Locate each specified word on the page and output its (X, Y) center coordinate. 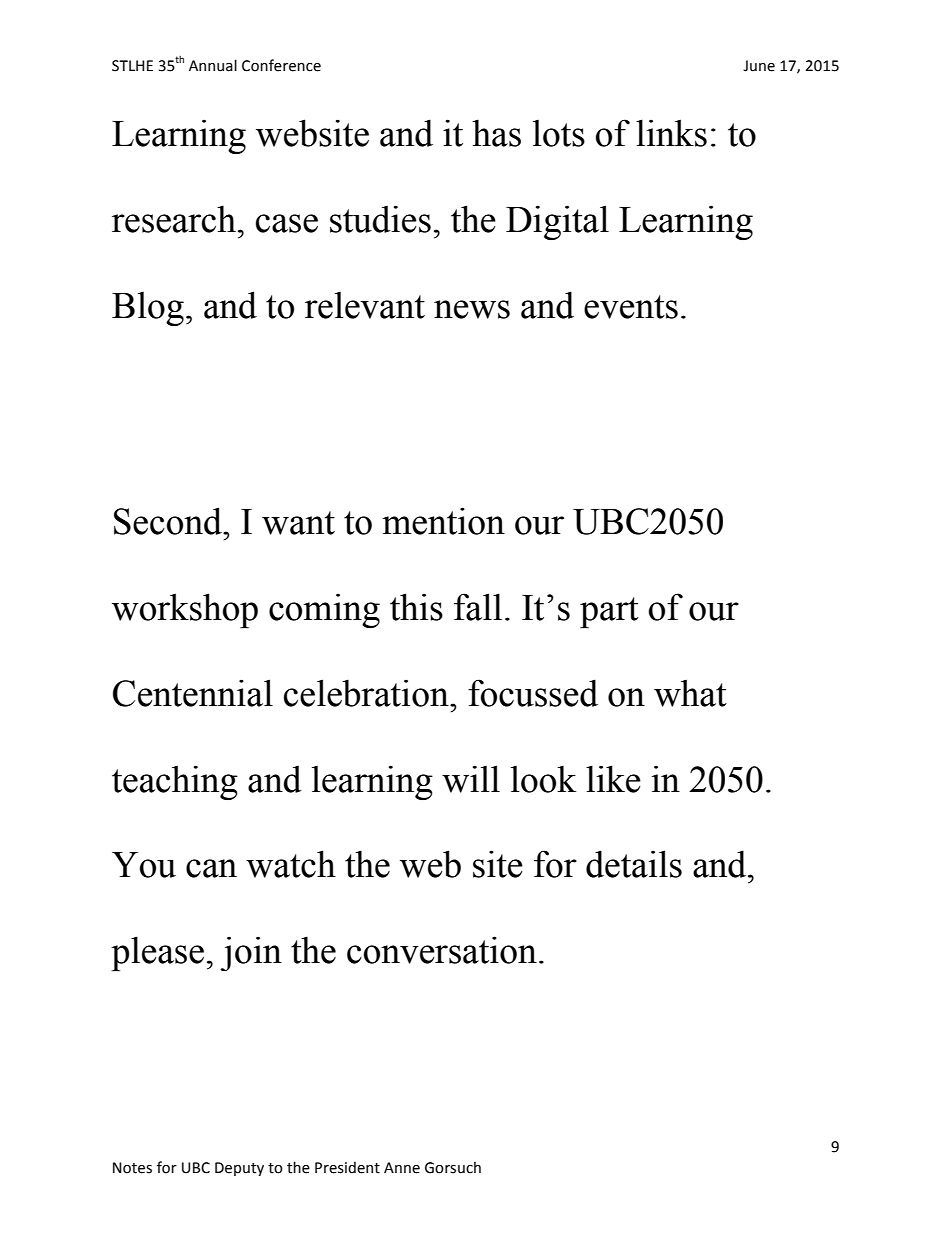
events (631, 307)
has (496, 133)
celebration (367, 693)
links (671, 133)
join (251, 953)
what (690, 693)
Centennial (193, 693)
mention (443, 521)
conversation (442, 950)
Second (169, 521)
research (174, 219)
